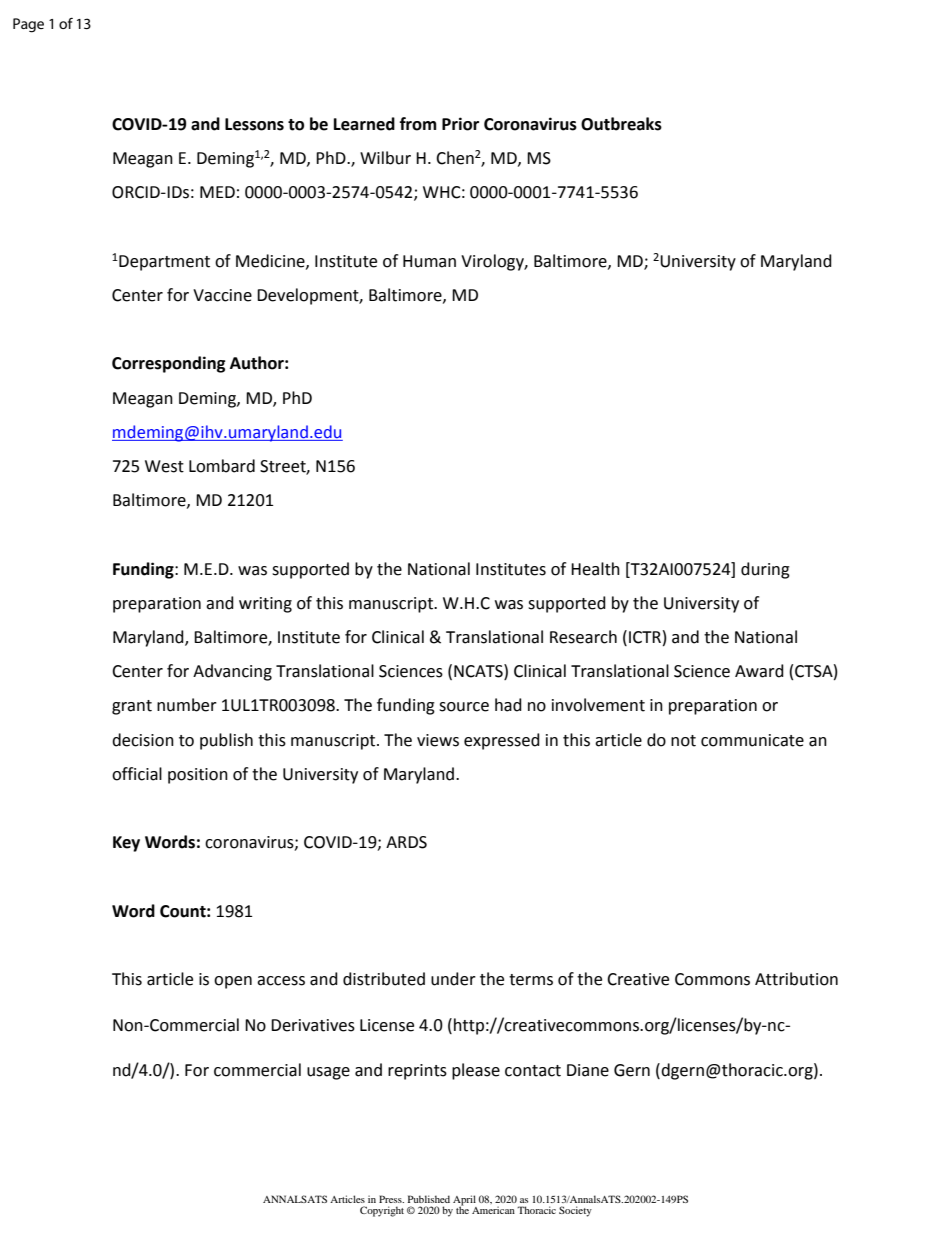  I want to click on from, so click(418, 124).
